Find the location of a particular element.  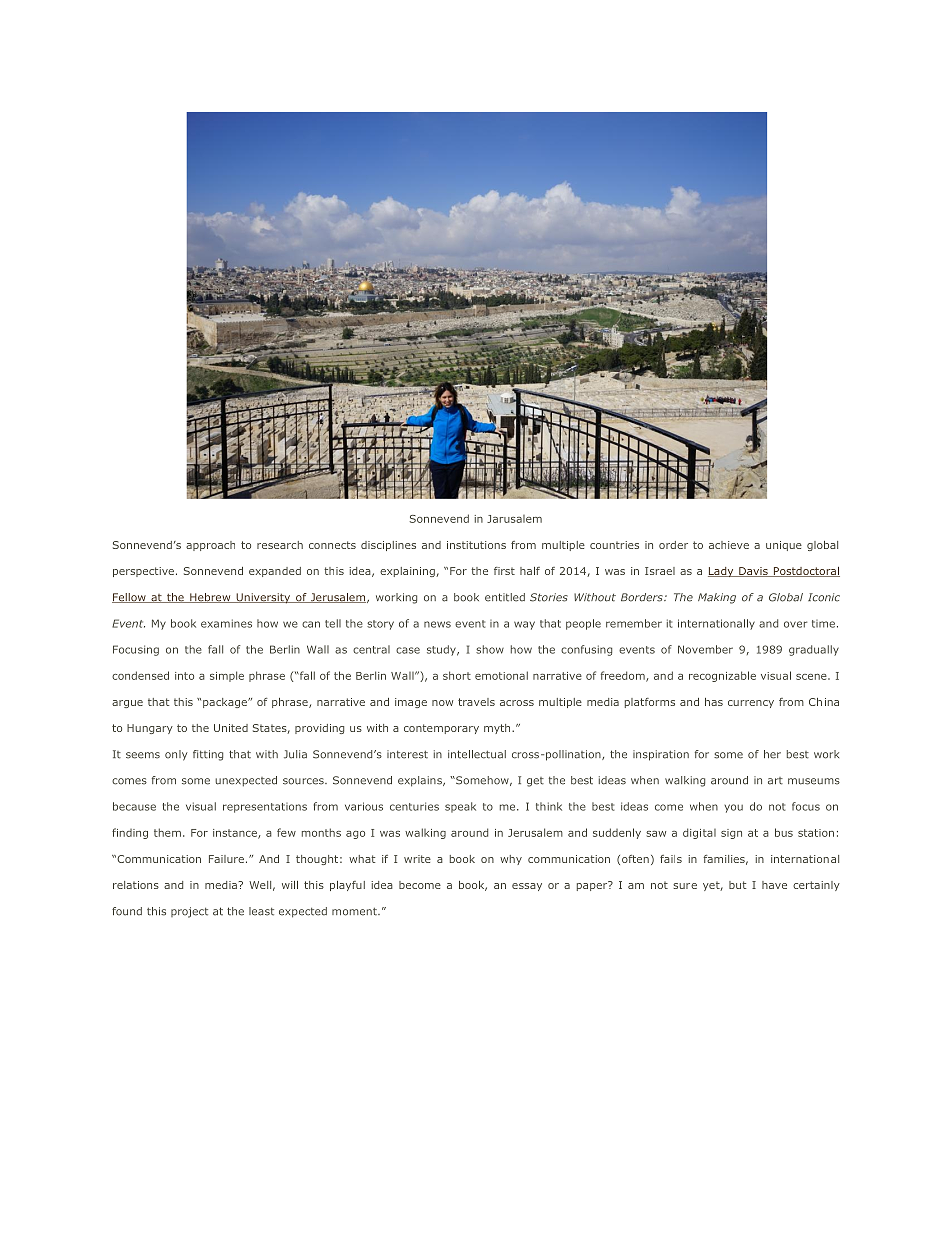

institutions is located at coordinates (476, 545).
